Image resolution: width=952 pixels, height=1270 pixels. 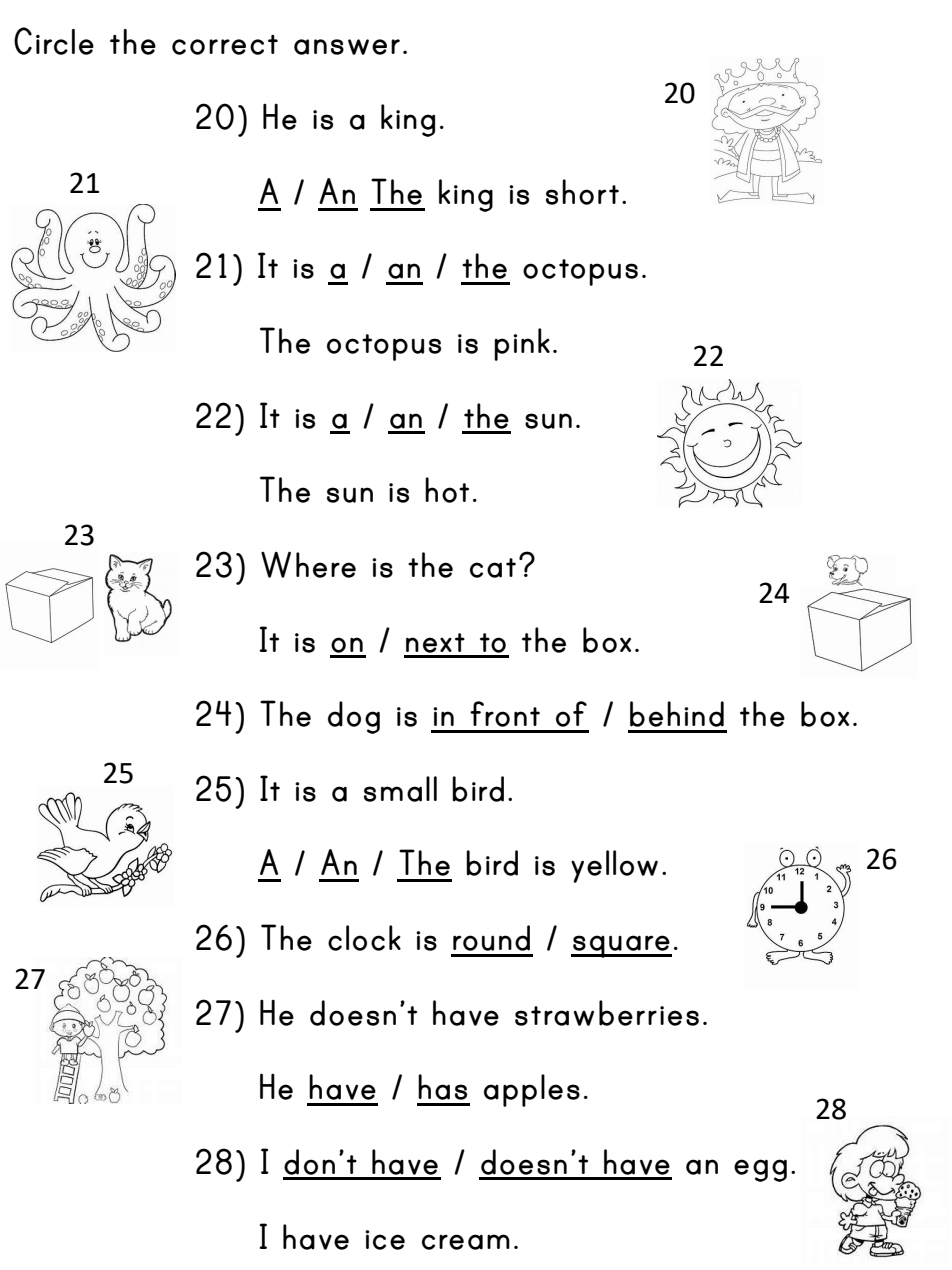 What do you see at coordinates (225, 45) in the page?
I see `correct` at bounding box center [225, 45].
